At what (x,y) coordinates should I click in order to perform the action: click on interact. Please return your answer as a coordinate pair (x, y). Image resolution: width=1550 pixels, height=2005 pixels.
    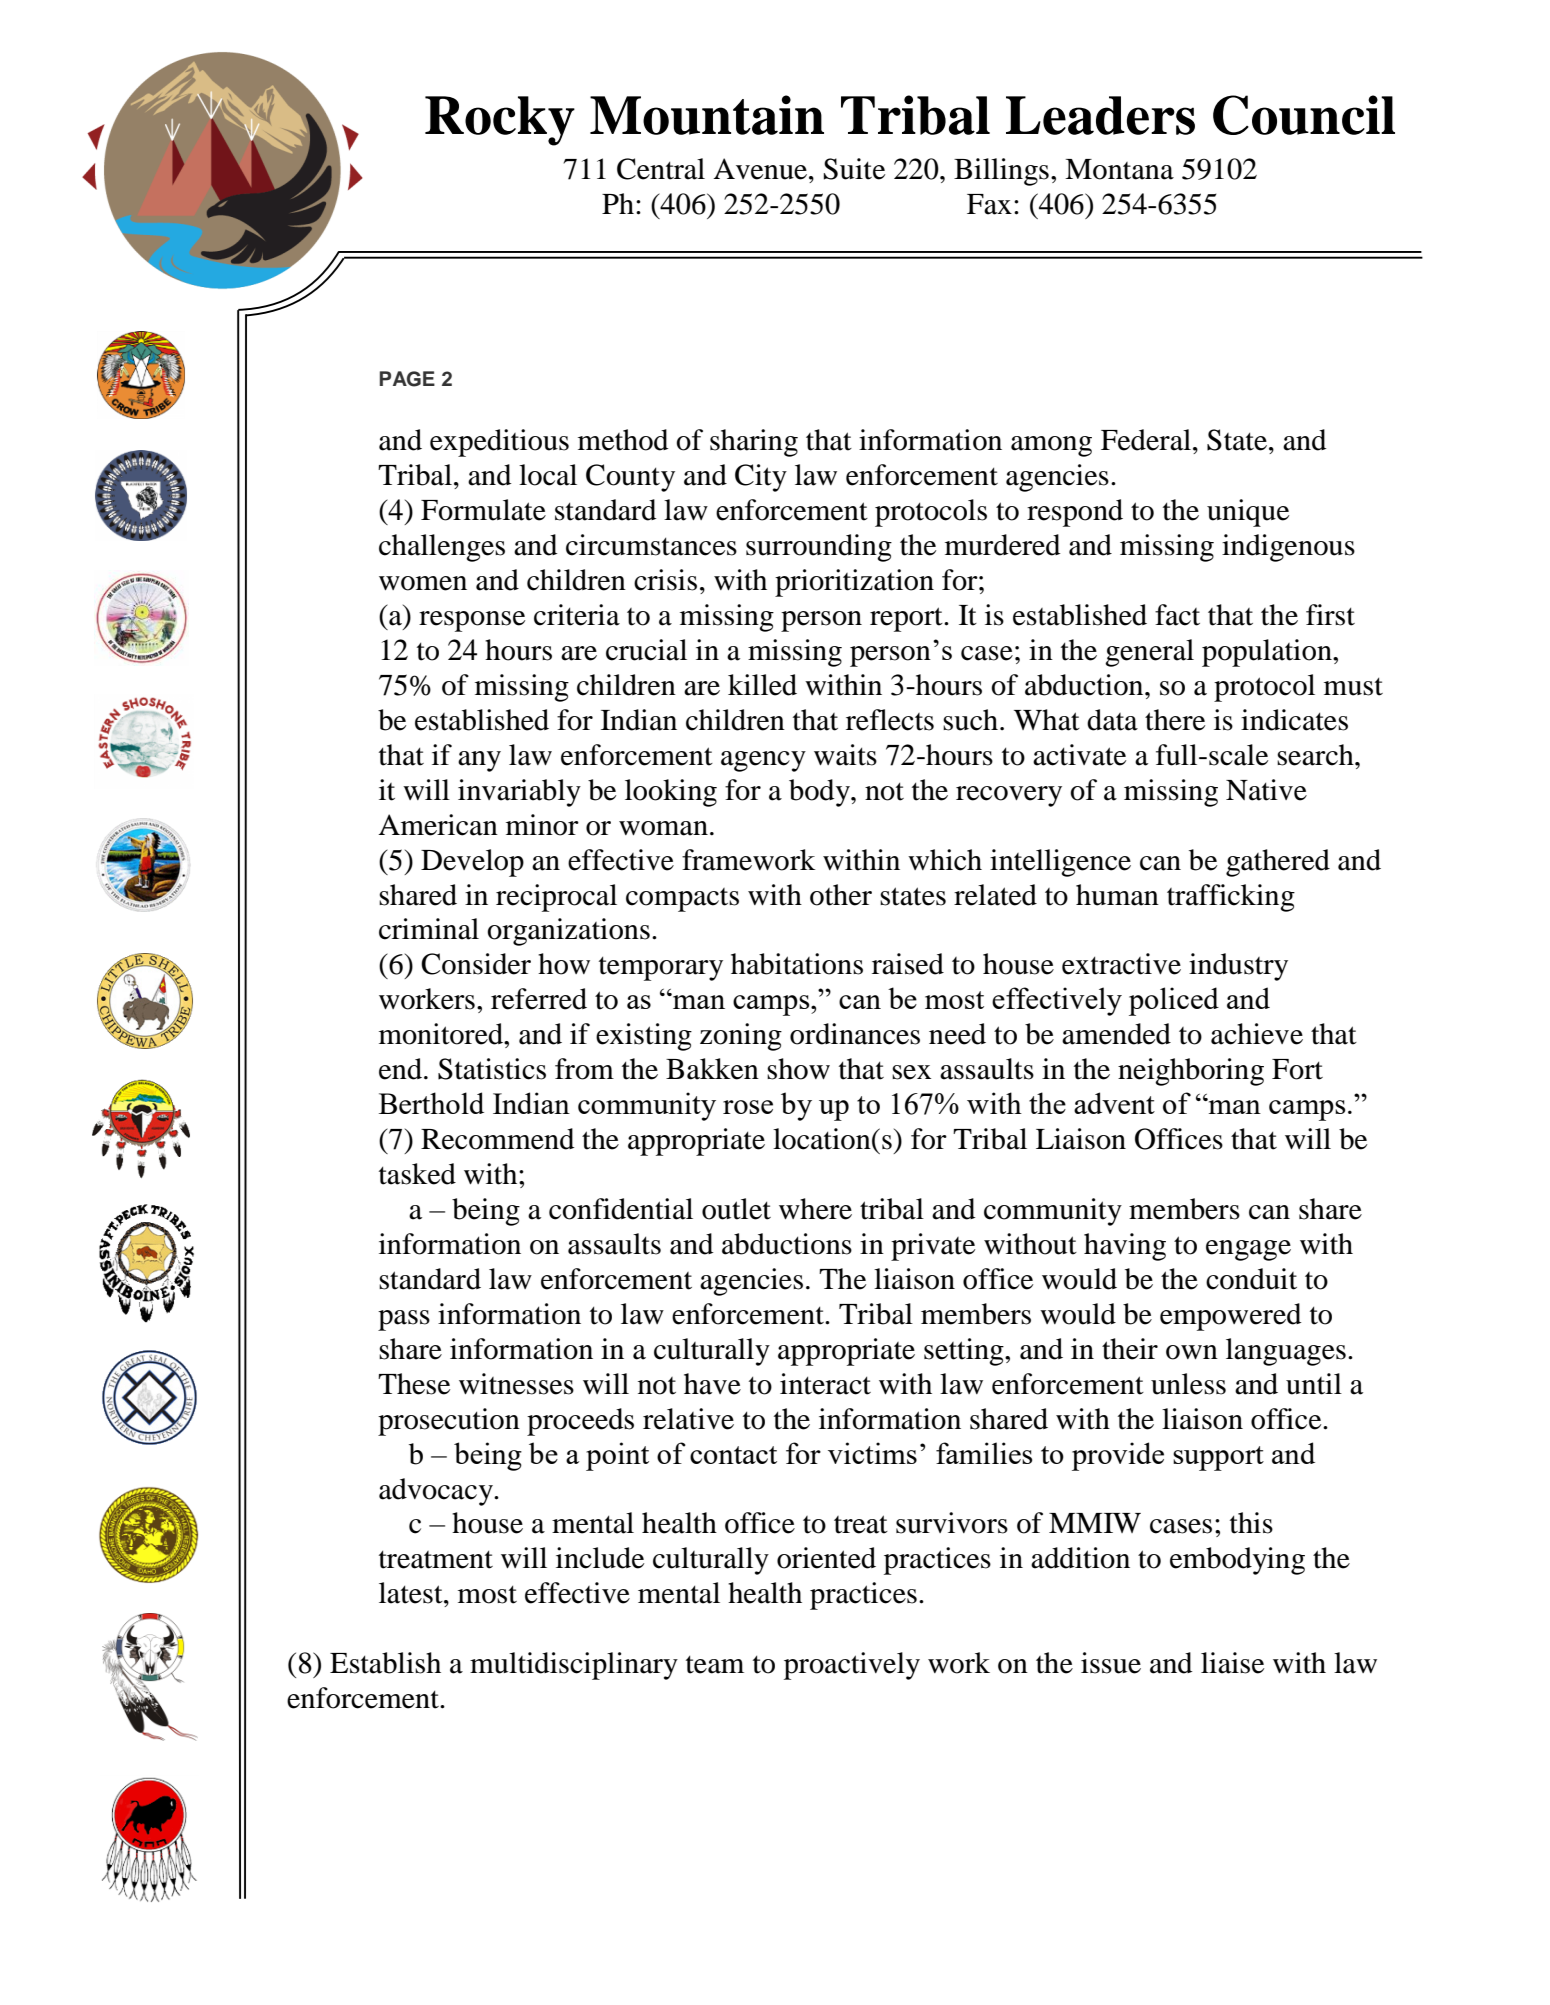
    Looking at the image, I should click on (825, 1384).
